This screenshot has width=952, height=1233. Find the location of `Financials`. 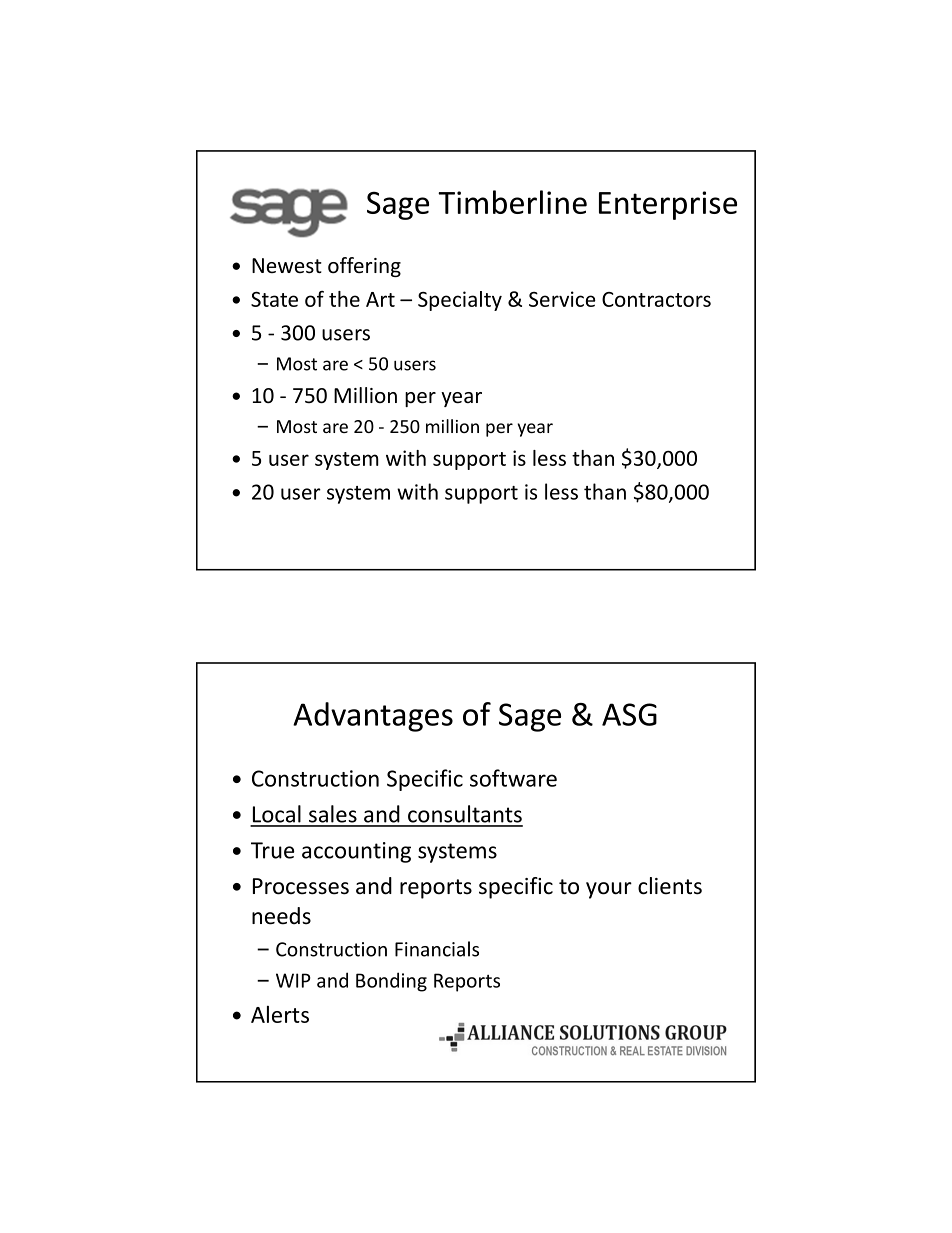

Financials is located at coordinates (437, 949).
